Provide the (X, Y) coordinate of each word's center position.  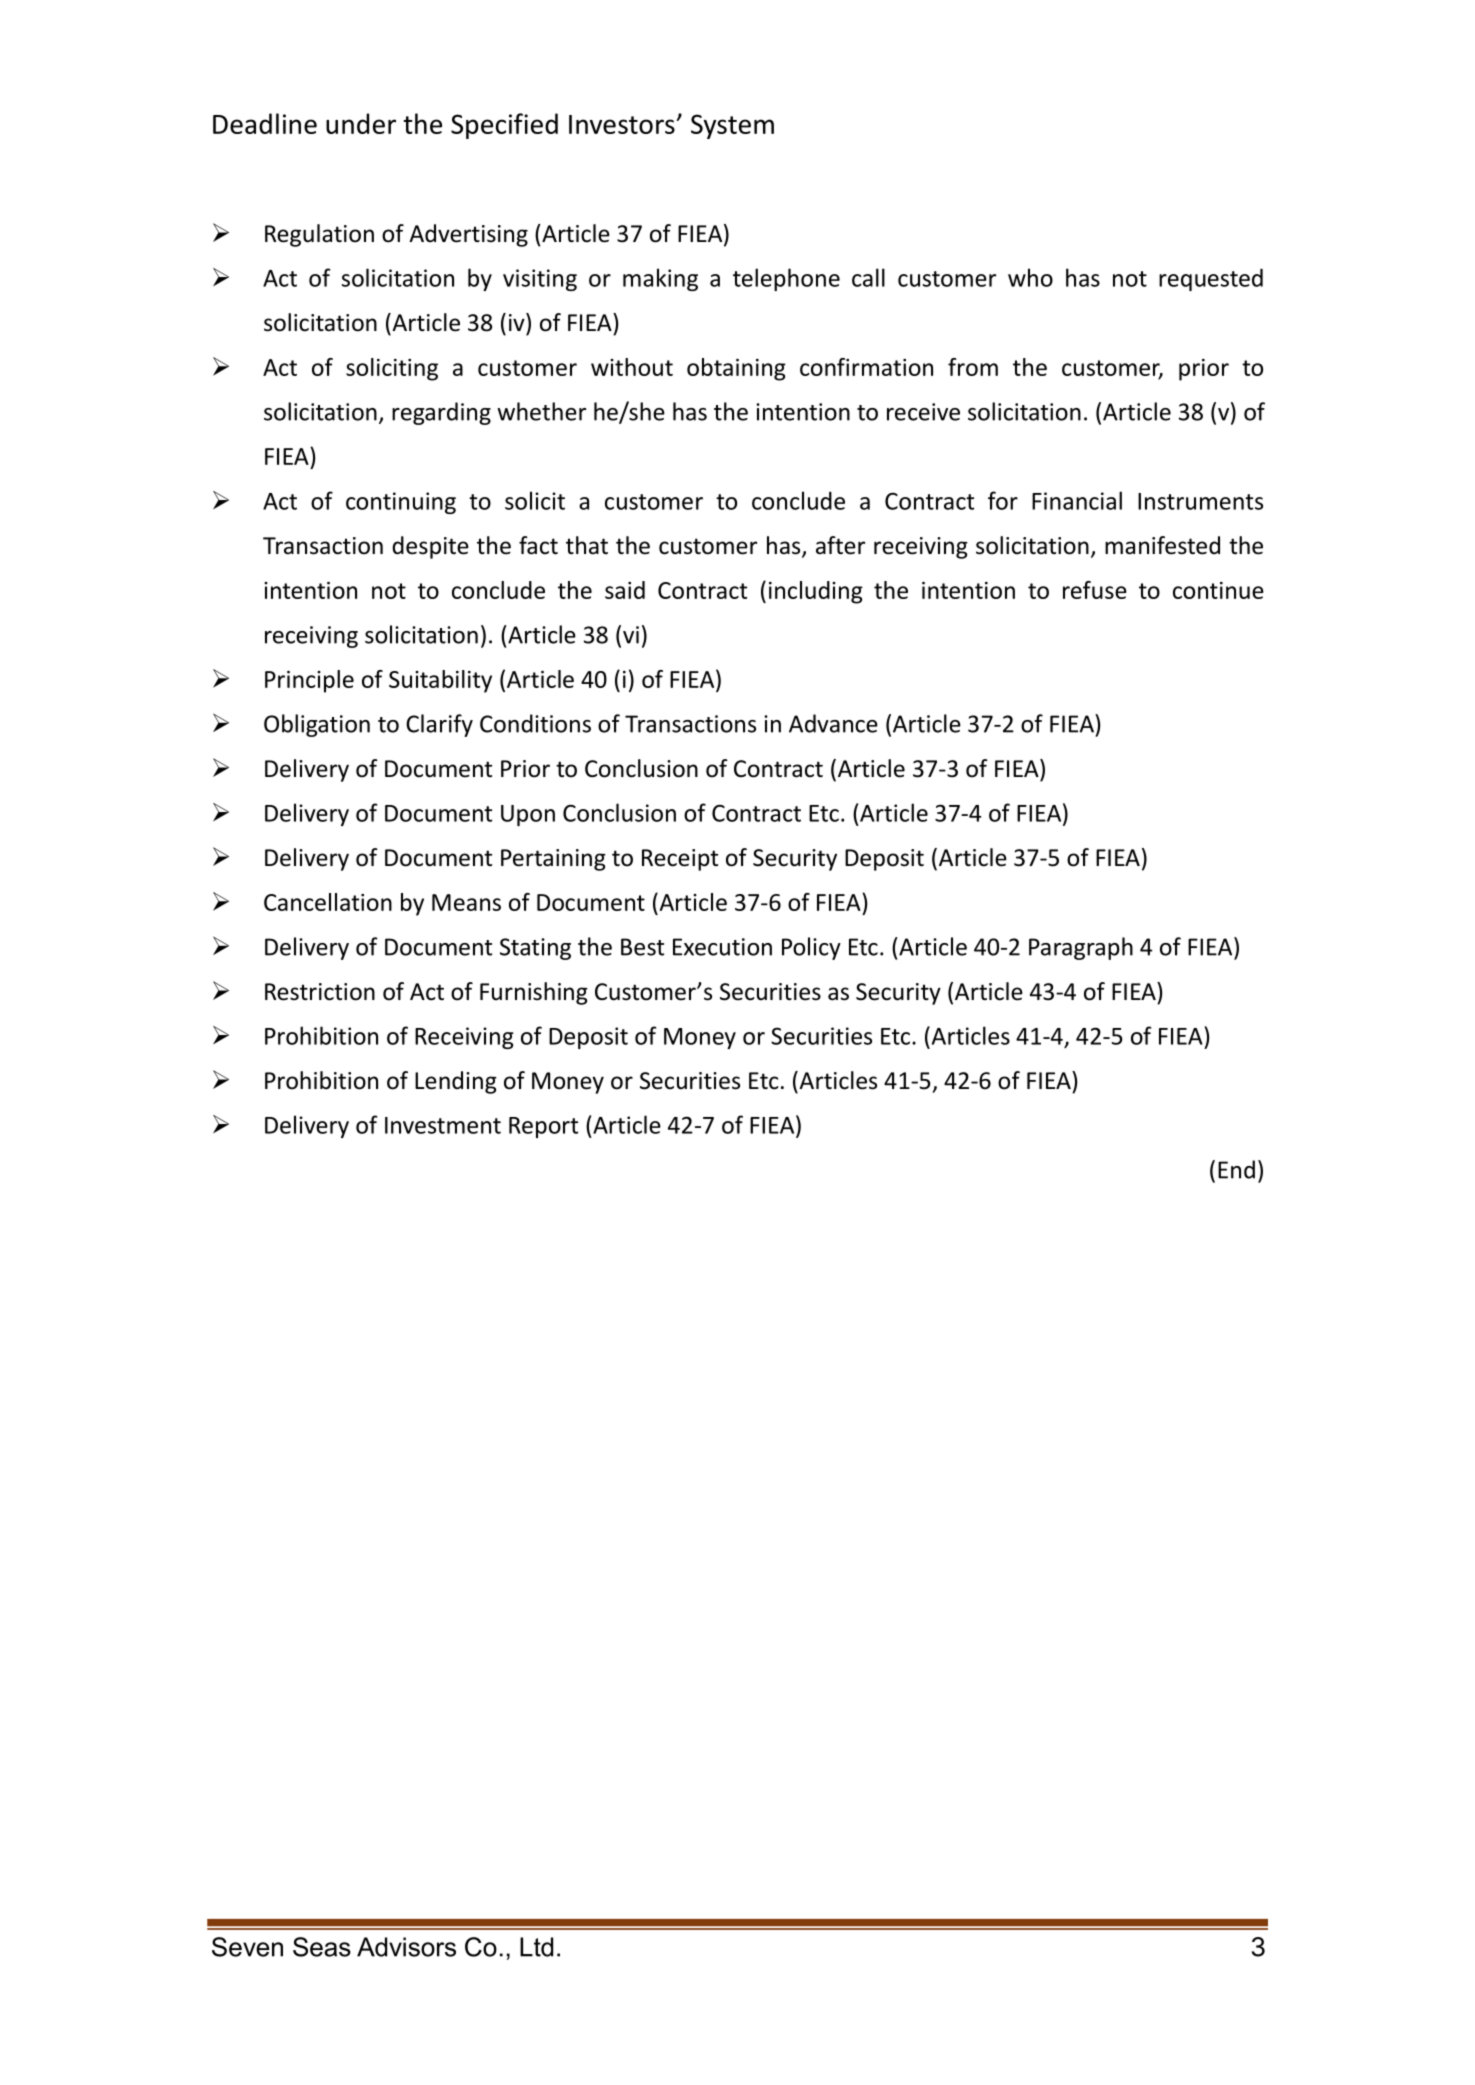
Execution (722, 947)
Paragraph (1081, 948)
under (361, 123)
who (1030, 277)
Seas (322, 1947)
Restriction (320, 992)
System (732, 126)
